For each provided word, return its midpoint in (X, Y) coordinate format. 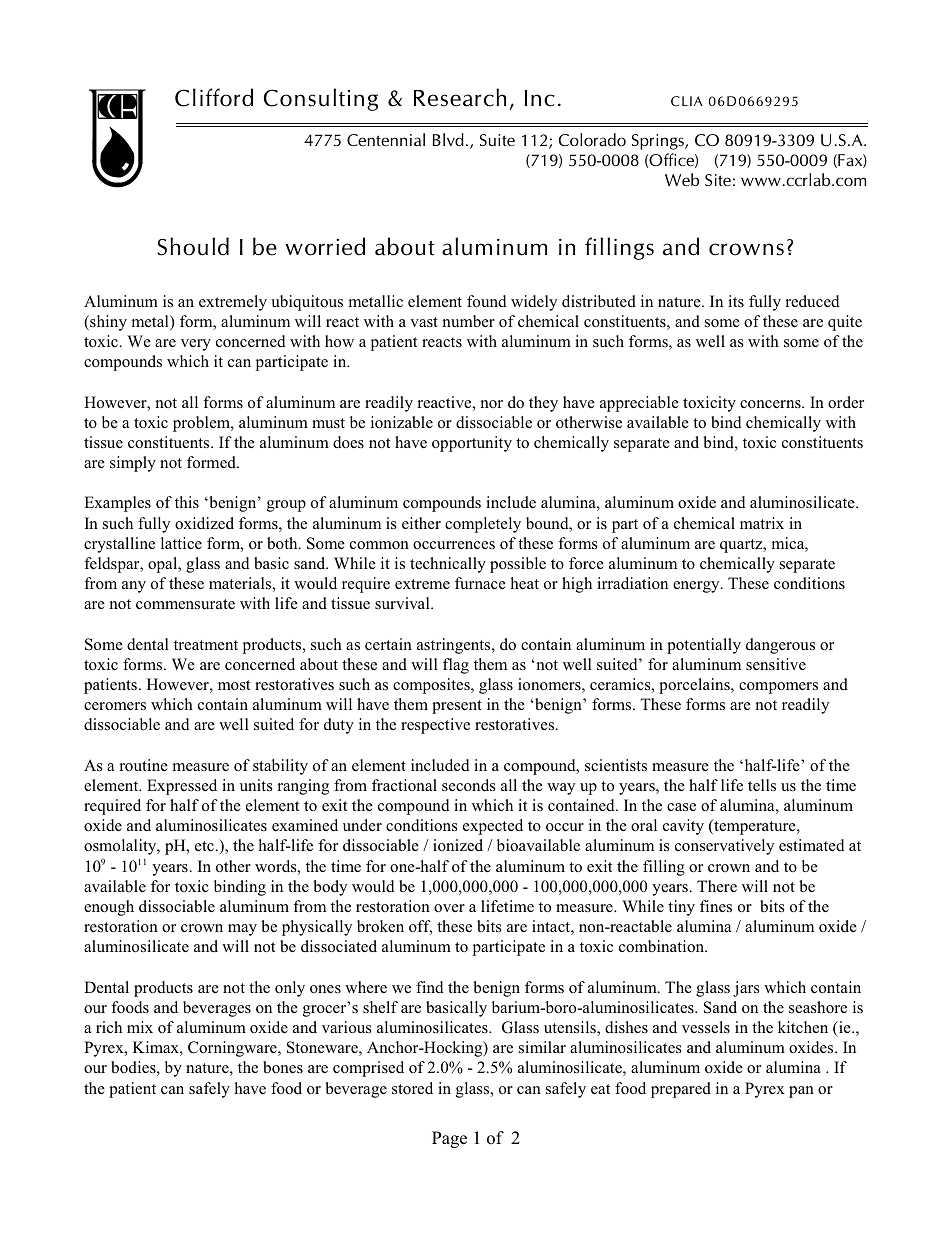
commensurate (185, 604)
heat (525, 583)
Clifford (214, 97)
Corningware (233, 1049)
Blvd (448, 139)
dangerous (780, 646)
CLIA (687, 101)
